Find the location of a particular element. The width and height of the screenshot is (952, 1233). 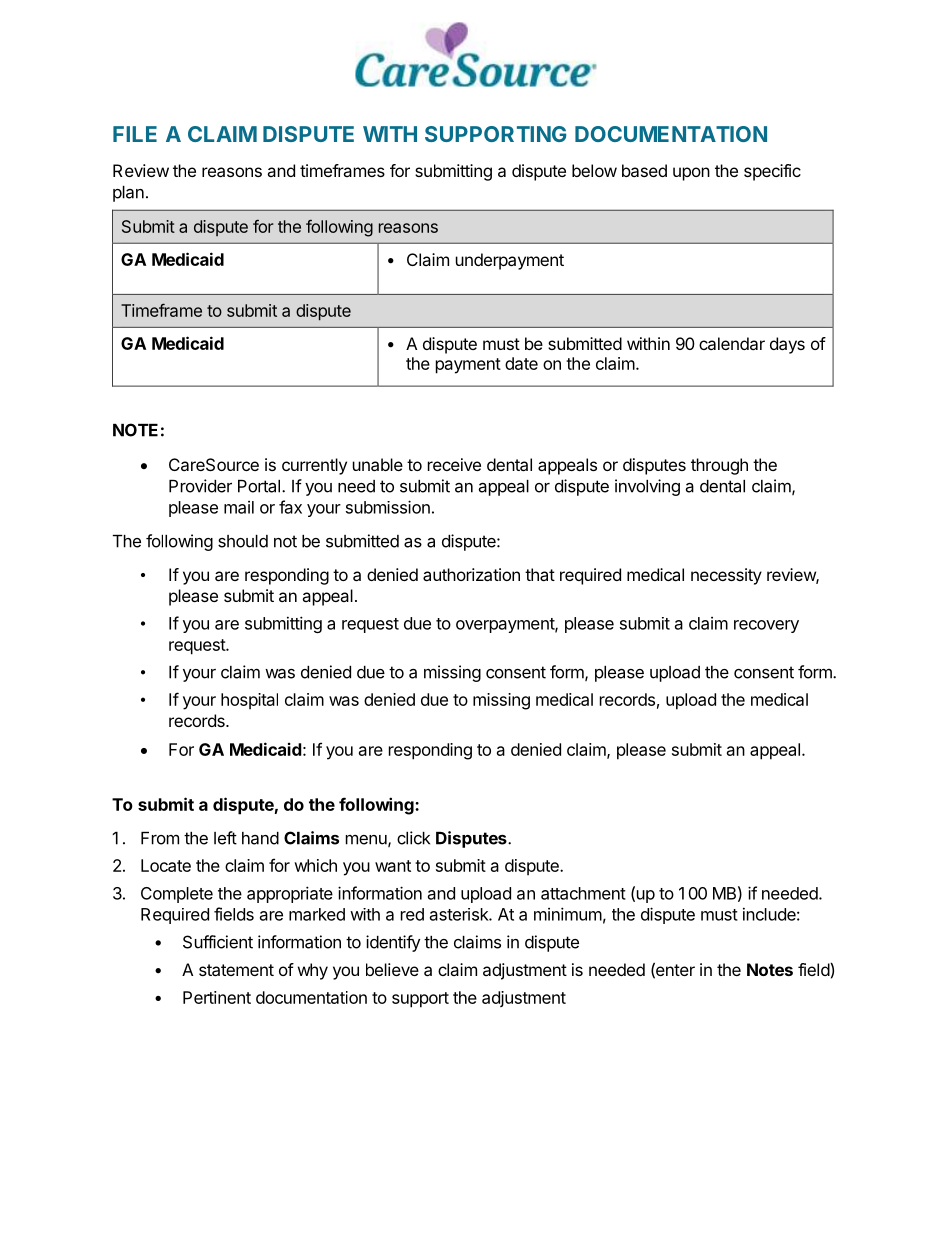

left is located at coordinates (225, 838).
